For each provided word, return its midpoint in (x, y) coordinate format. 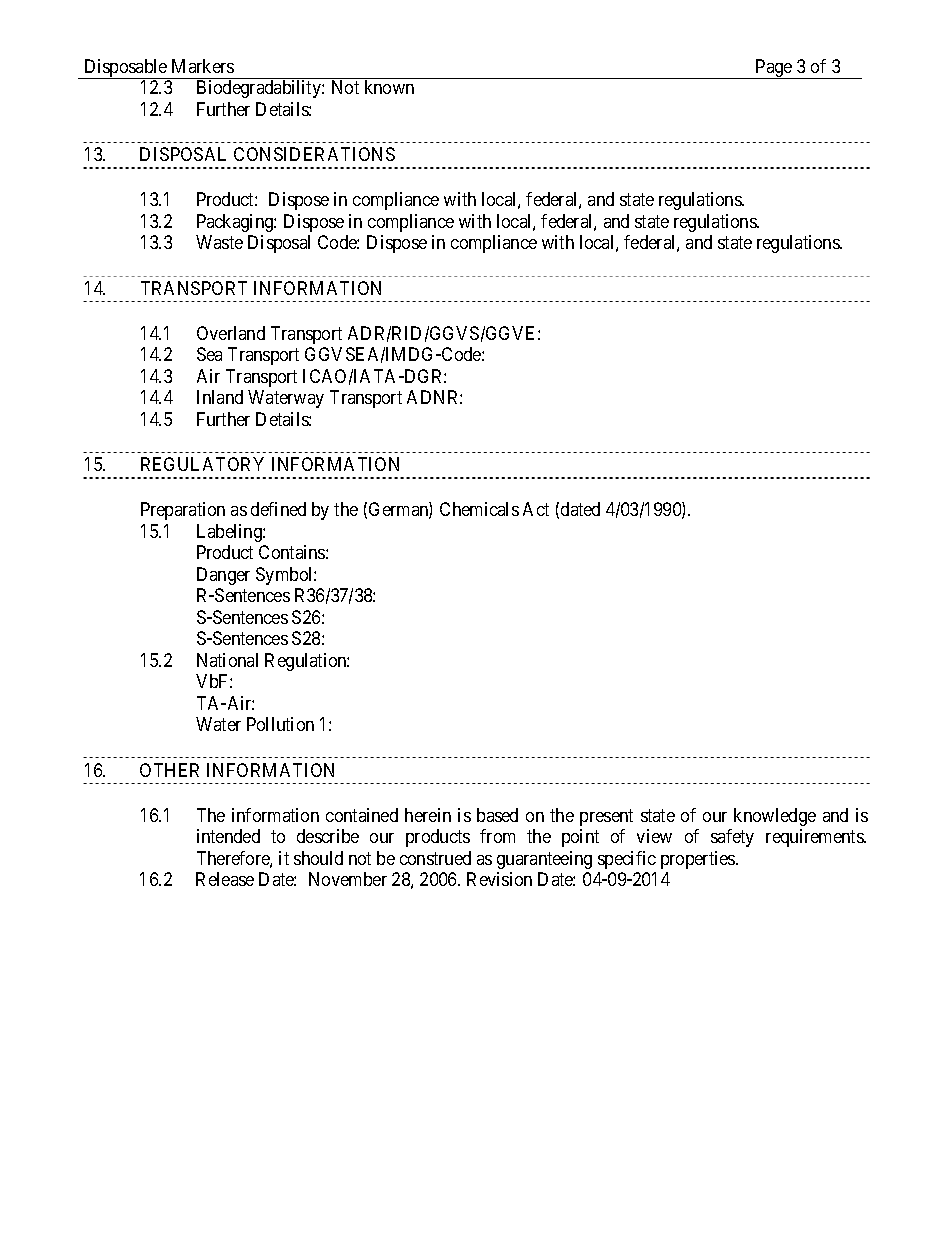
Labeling (230, 533)
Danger (223, 576)
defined (278, 509)
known (389, 87)
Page (774, 69)
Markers (203, 66)
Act (536, 509)
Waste (219, 242)
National (227, 660)
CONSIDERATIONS (314, 154)
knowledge (775, 817)
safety (732, 838)
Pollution (280, 724)
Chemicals (479, 509)
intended (228, 836)
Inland (220, 397)
